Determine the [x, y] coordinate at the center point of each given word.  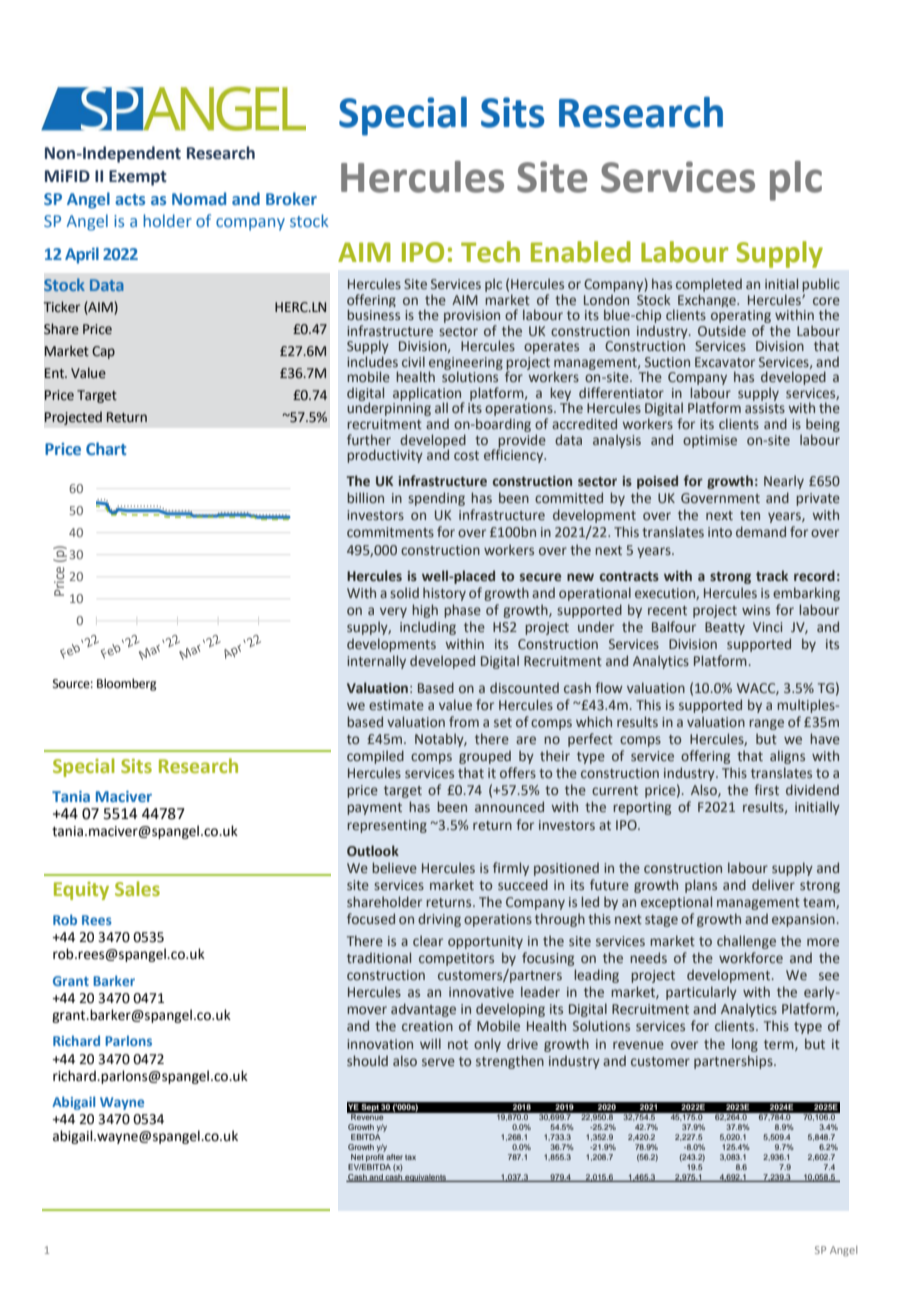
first [766, 789]
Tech [490, 252]
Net [357, 1157]
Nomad [199, 198]
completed [709, 285]
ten [750, 515]
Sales [137, 888]
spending [436, 499]
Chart [106, 448]
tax [410, 1157]
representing [387, 826]
